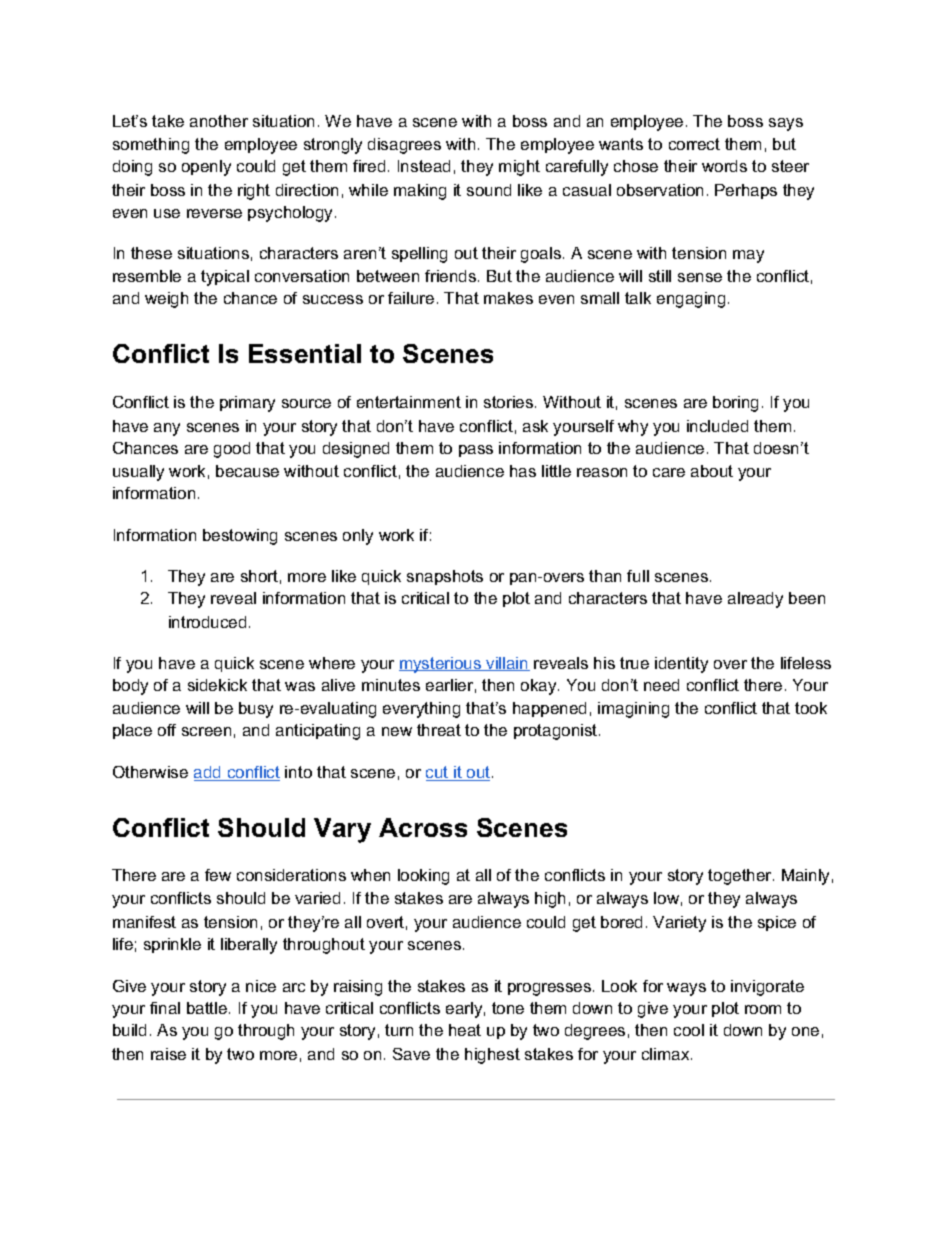 The height and width of the screenshot is (1233, 952). What do you see at coordinates (755, 600) in the screenshot?
I see `already` at bounding box center [755, 600].
